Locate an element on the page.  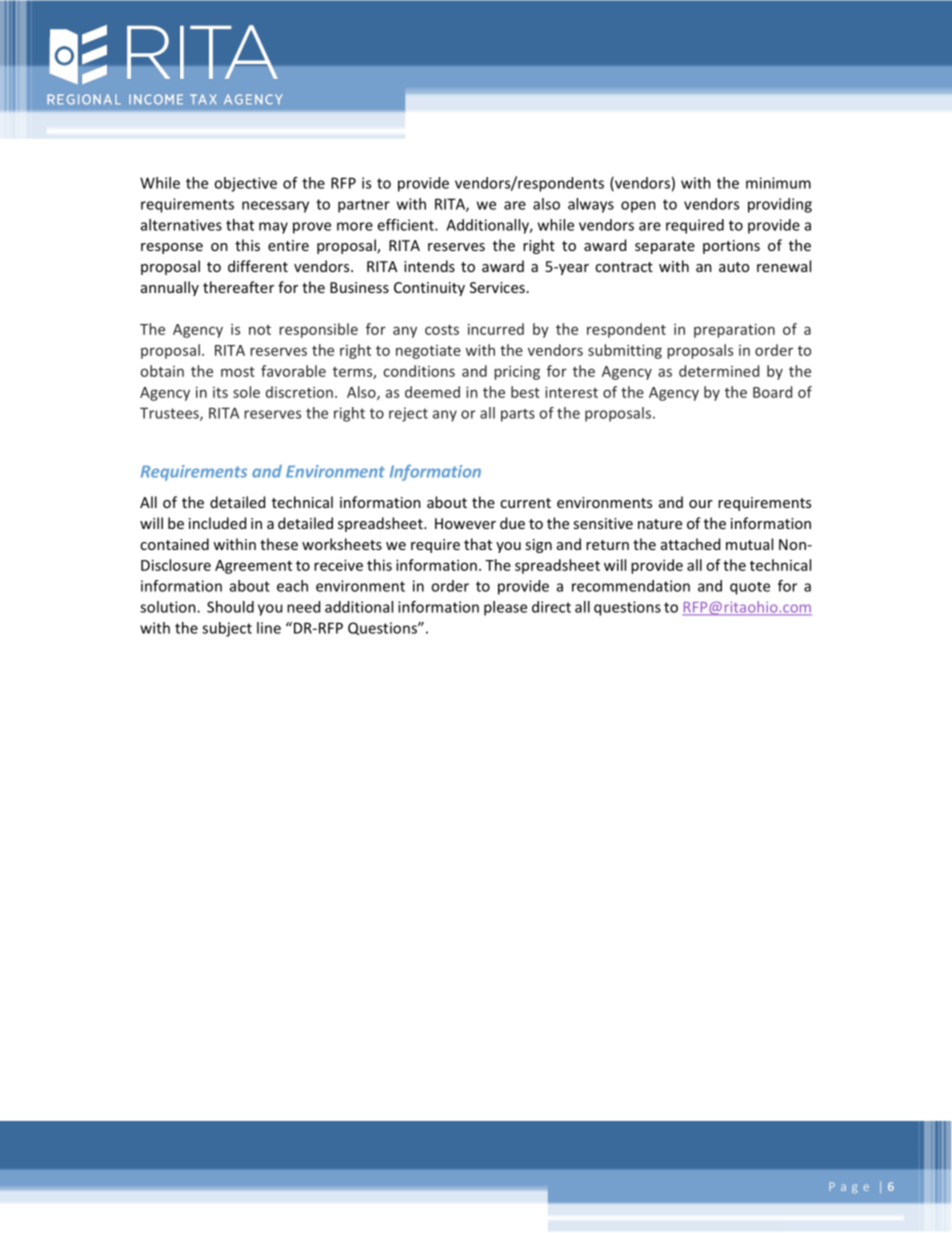
providing is located at coordinates (780, 205).
